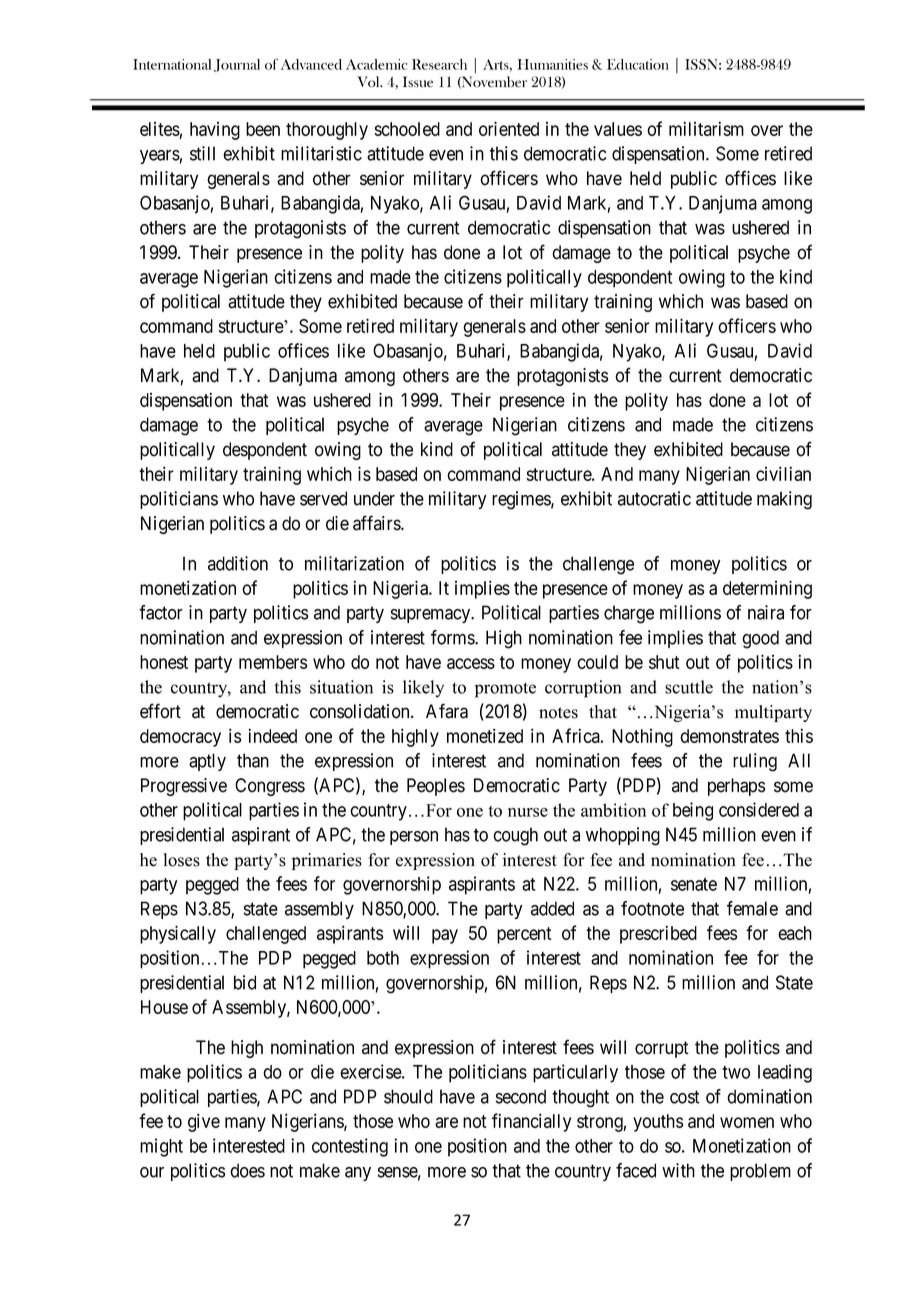  Describe the element at coordinates (237, 65) in the image. I see `Journal` at that location.
